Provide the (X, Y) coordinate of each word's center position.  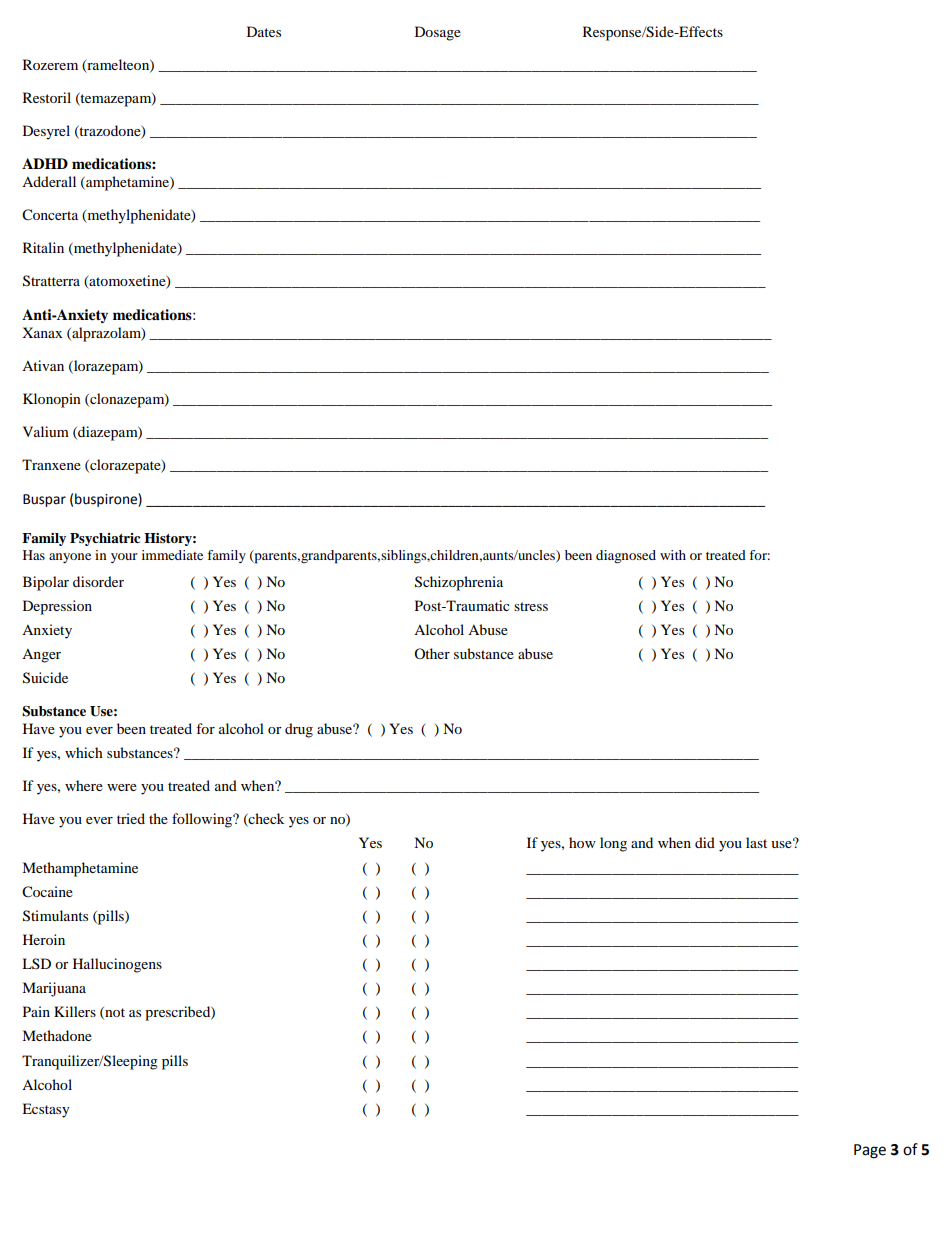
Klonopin (52, 400)
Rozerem (50, 64)
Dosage (438, 33)
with (673, 555)
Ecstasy (46, 1110)
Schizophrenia (459, 583)
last (756, 842)
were (122, 787)
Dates (264, 31)
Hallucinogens (117, 965)
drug (299, 730)
